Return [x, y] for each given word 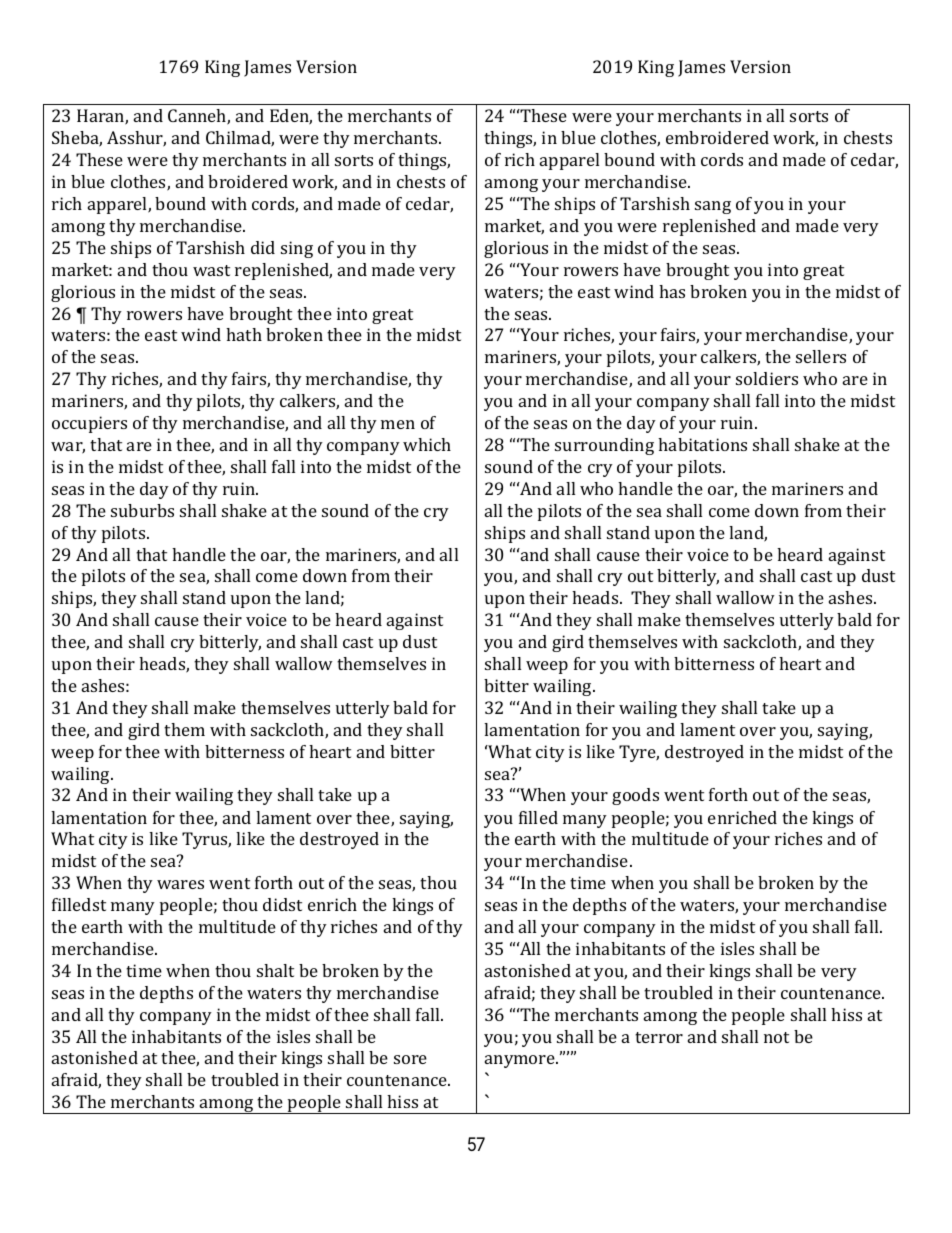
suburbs [142, 510]
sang [713, 207]
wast [211, 270]
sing [297, 249]
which [427, 444]
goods [635, 796]
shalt [275, 970]
